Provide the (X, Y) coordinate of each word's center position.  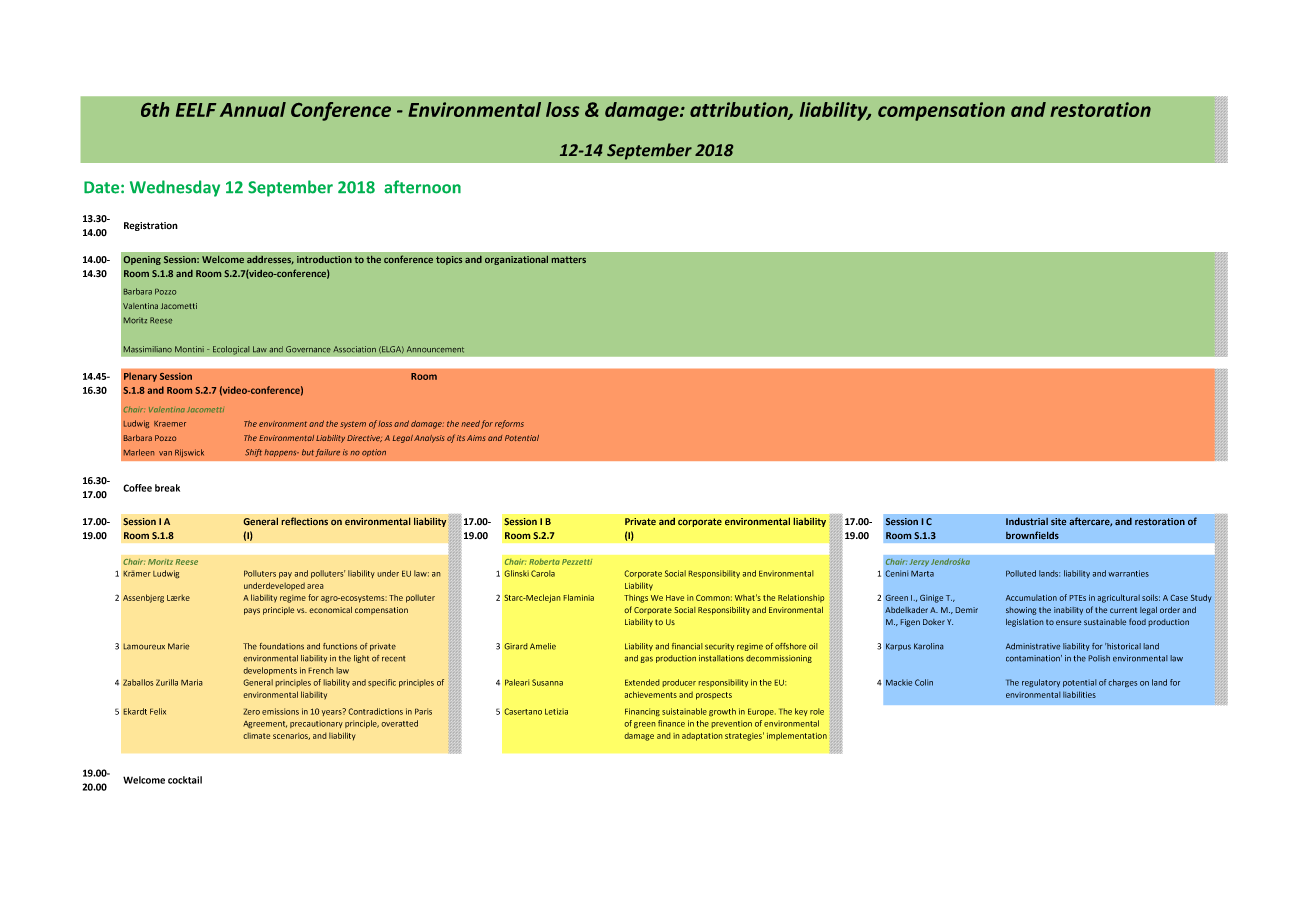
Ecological (231, 350)
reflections (304, 521)
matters (569, 259)
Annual (253, 109)
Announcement (435, 349)
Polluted (1021, 573)
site (1058, 521)
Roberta (544, 562)
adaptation (702, 736)
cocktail (185, 780)
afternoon (422, 187)
